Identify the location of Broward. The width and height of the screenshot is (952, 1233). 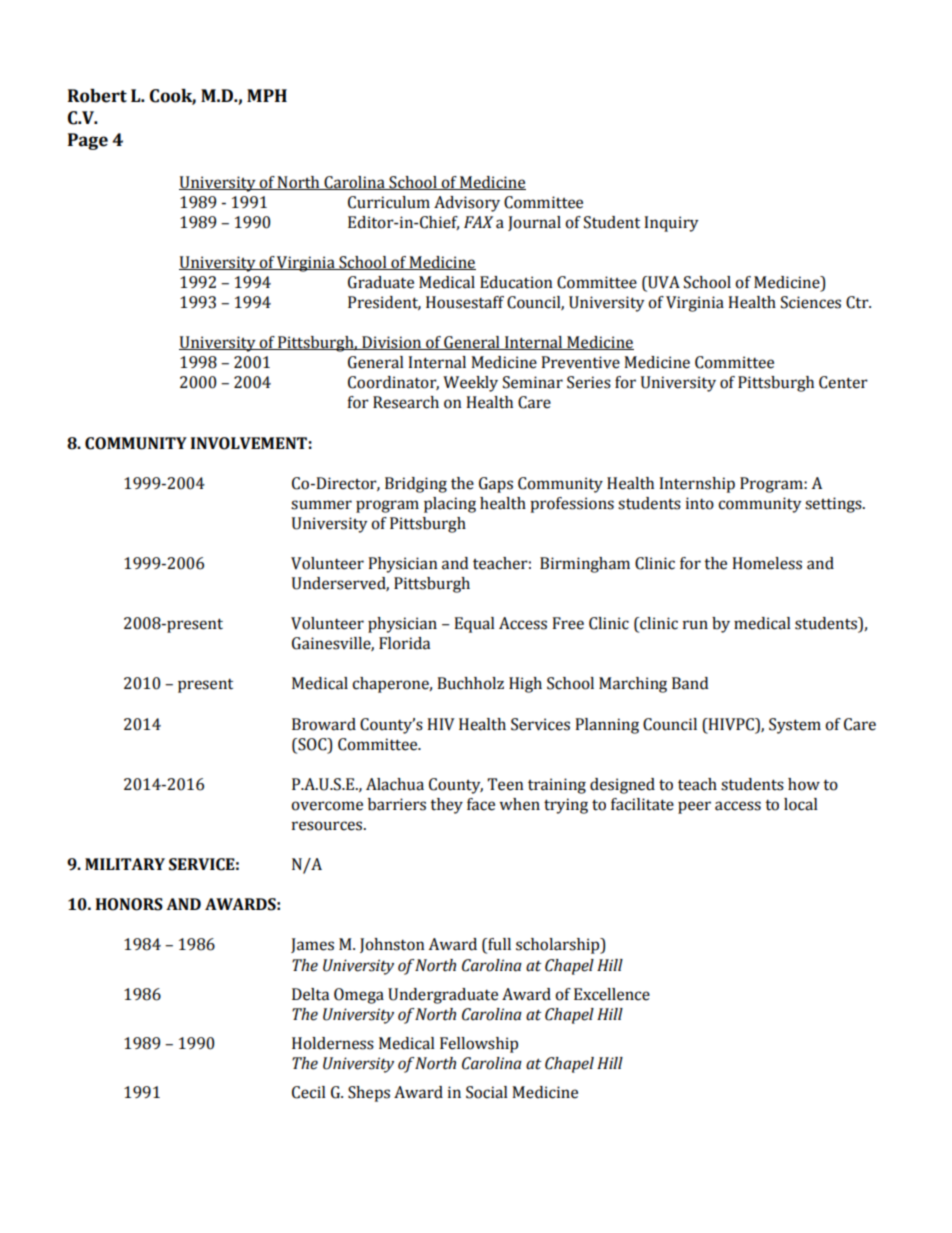
(324, 724).
